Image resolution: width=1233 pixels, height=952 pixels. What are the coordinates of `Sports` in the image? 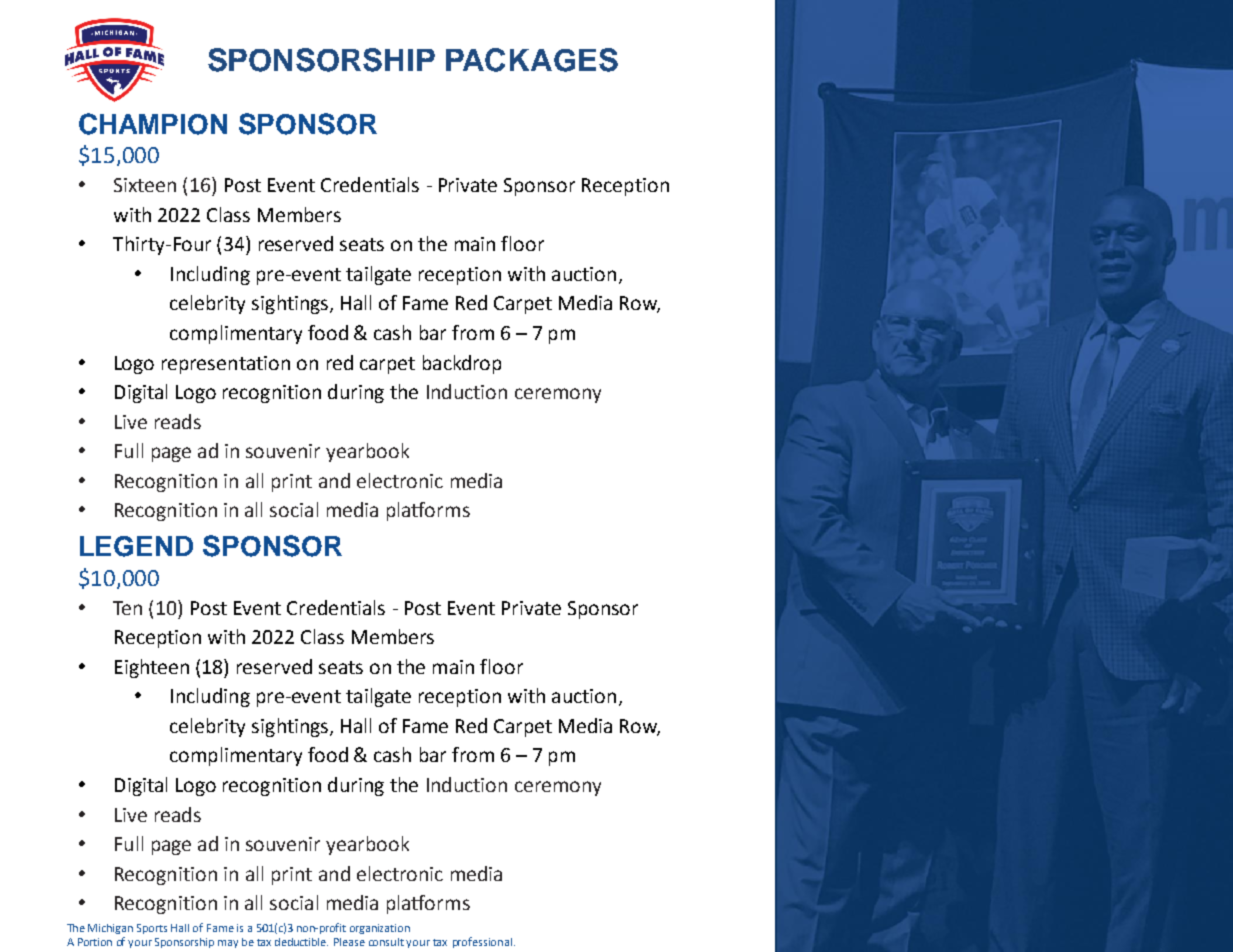 It's located at (152, 929).
